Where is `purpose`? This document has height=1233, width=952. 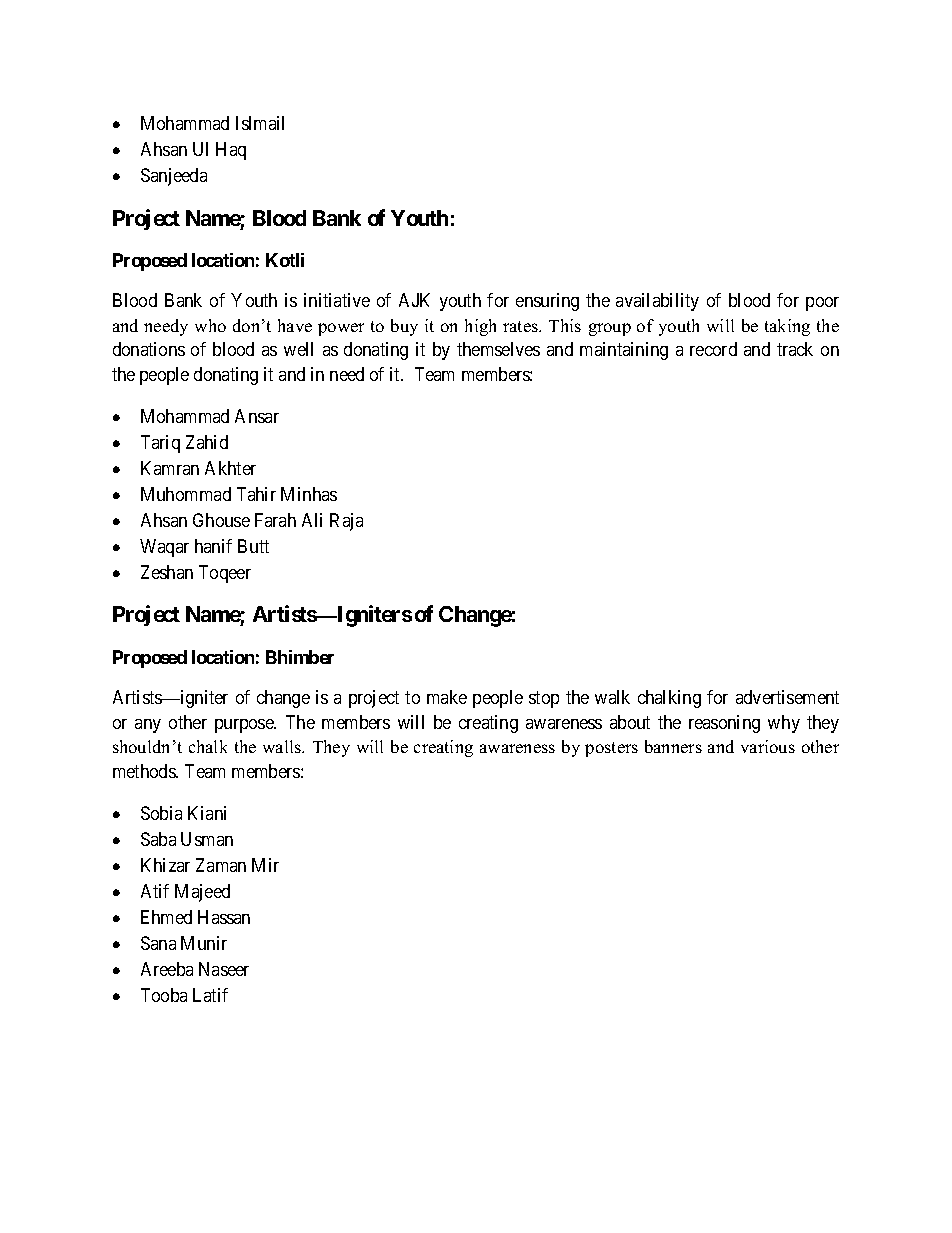
purpose is located at coordinates (245, 726).
